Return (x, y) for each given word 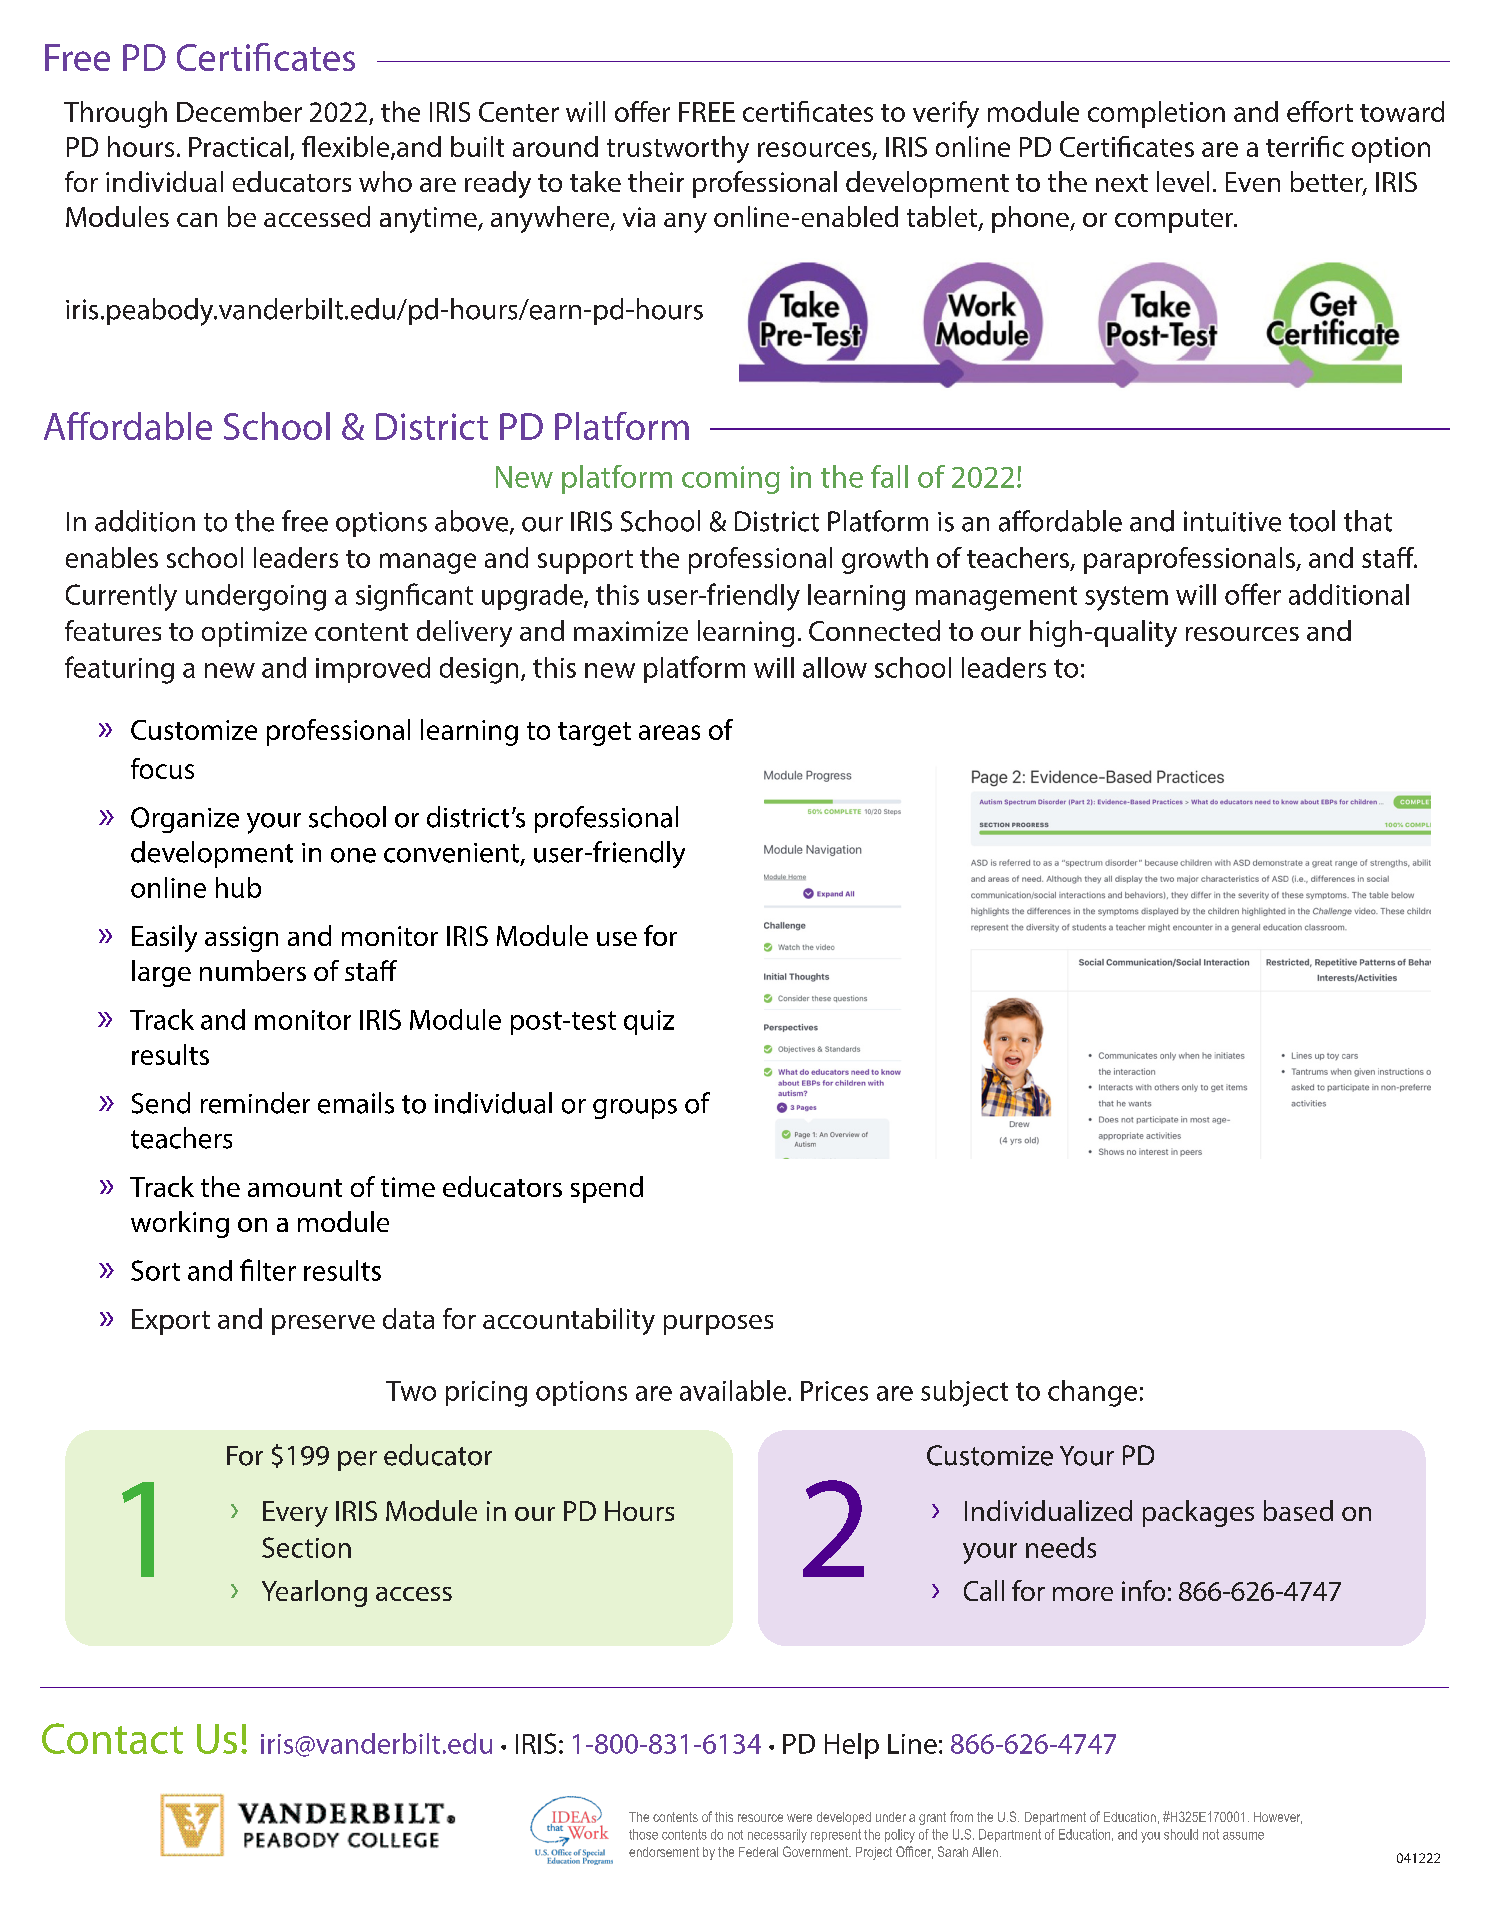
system (1126, 598)
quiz (649, 1022)
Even (1253, 182)
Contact (112, 1738)
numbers (253, 970)
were (799, 1818)
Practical (238, 146)
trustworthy (678, 149)
